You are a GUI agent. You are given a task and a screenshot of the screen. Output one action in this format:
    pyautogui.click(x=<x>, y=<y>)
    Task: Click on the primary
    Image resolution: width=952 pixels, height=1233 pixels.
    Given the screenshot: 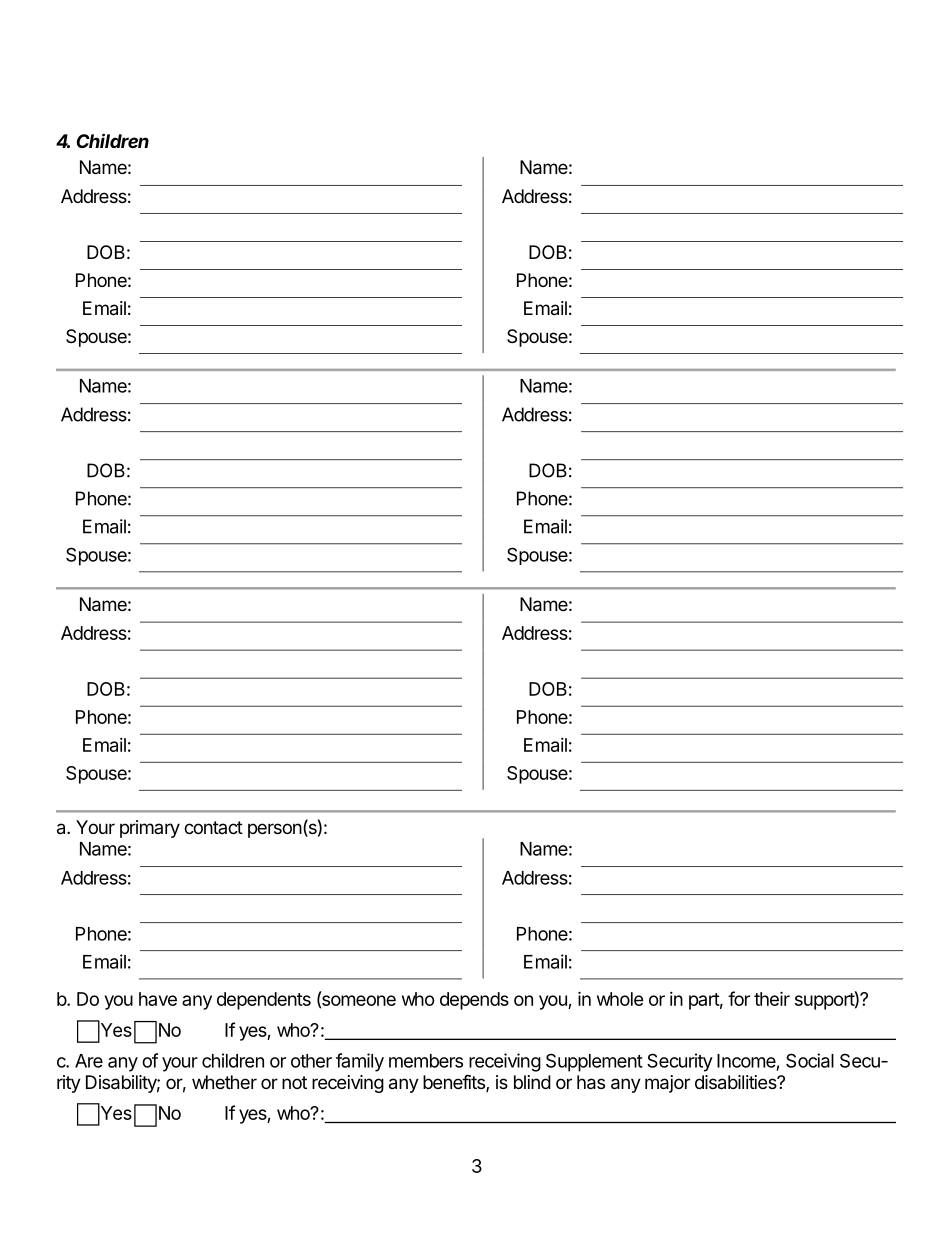 What is the action you would take?
    pyautogui.click(x=150, y=829)
